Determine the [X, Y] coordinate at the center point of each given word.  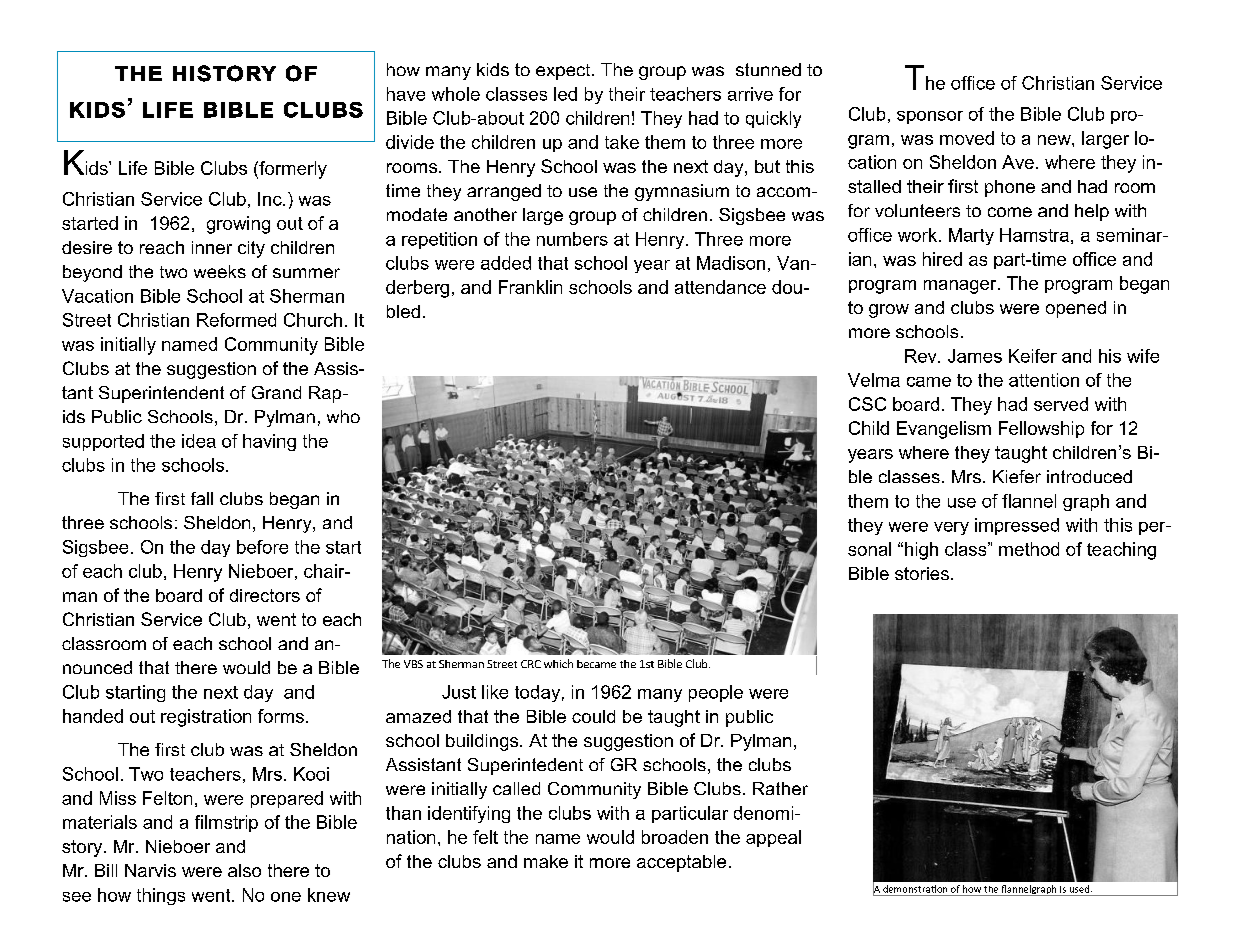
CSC [867, 404]
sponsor [930, 117]
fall [202, 498]
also [244, 870]
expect [564, 72]
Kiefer [1017, 476]
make [546, 861]
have [406, 94]
